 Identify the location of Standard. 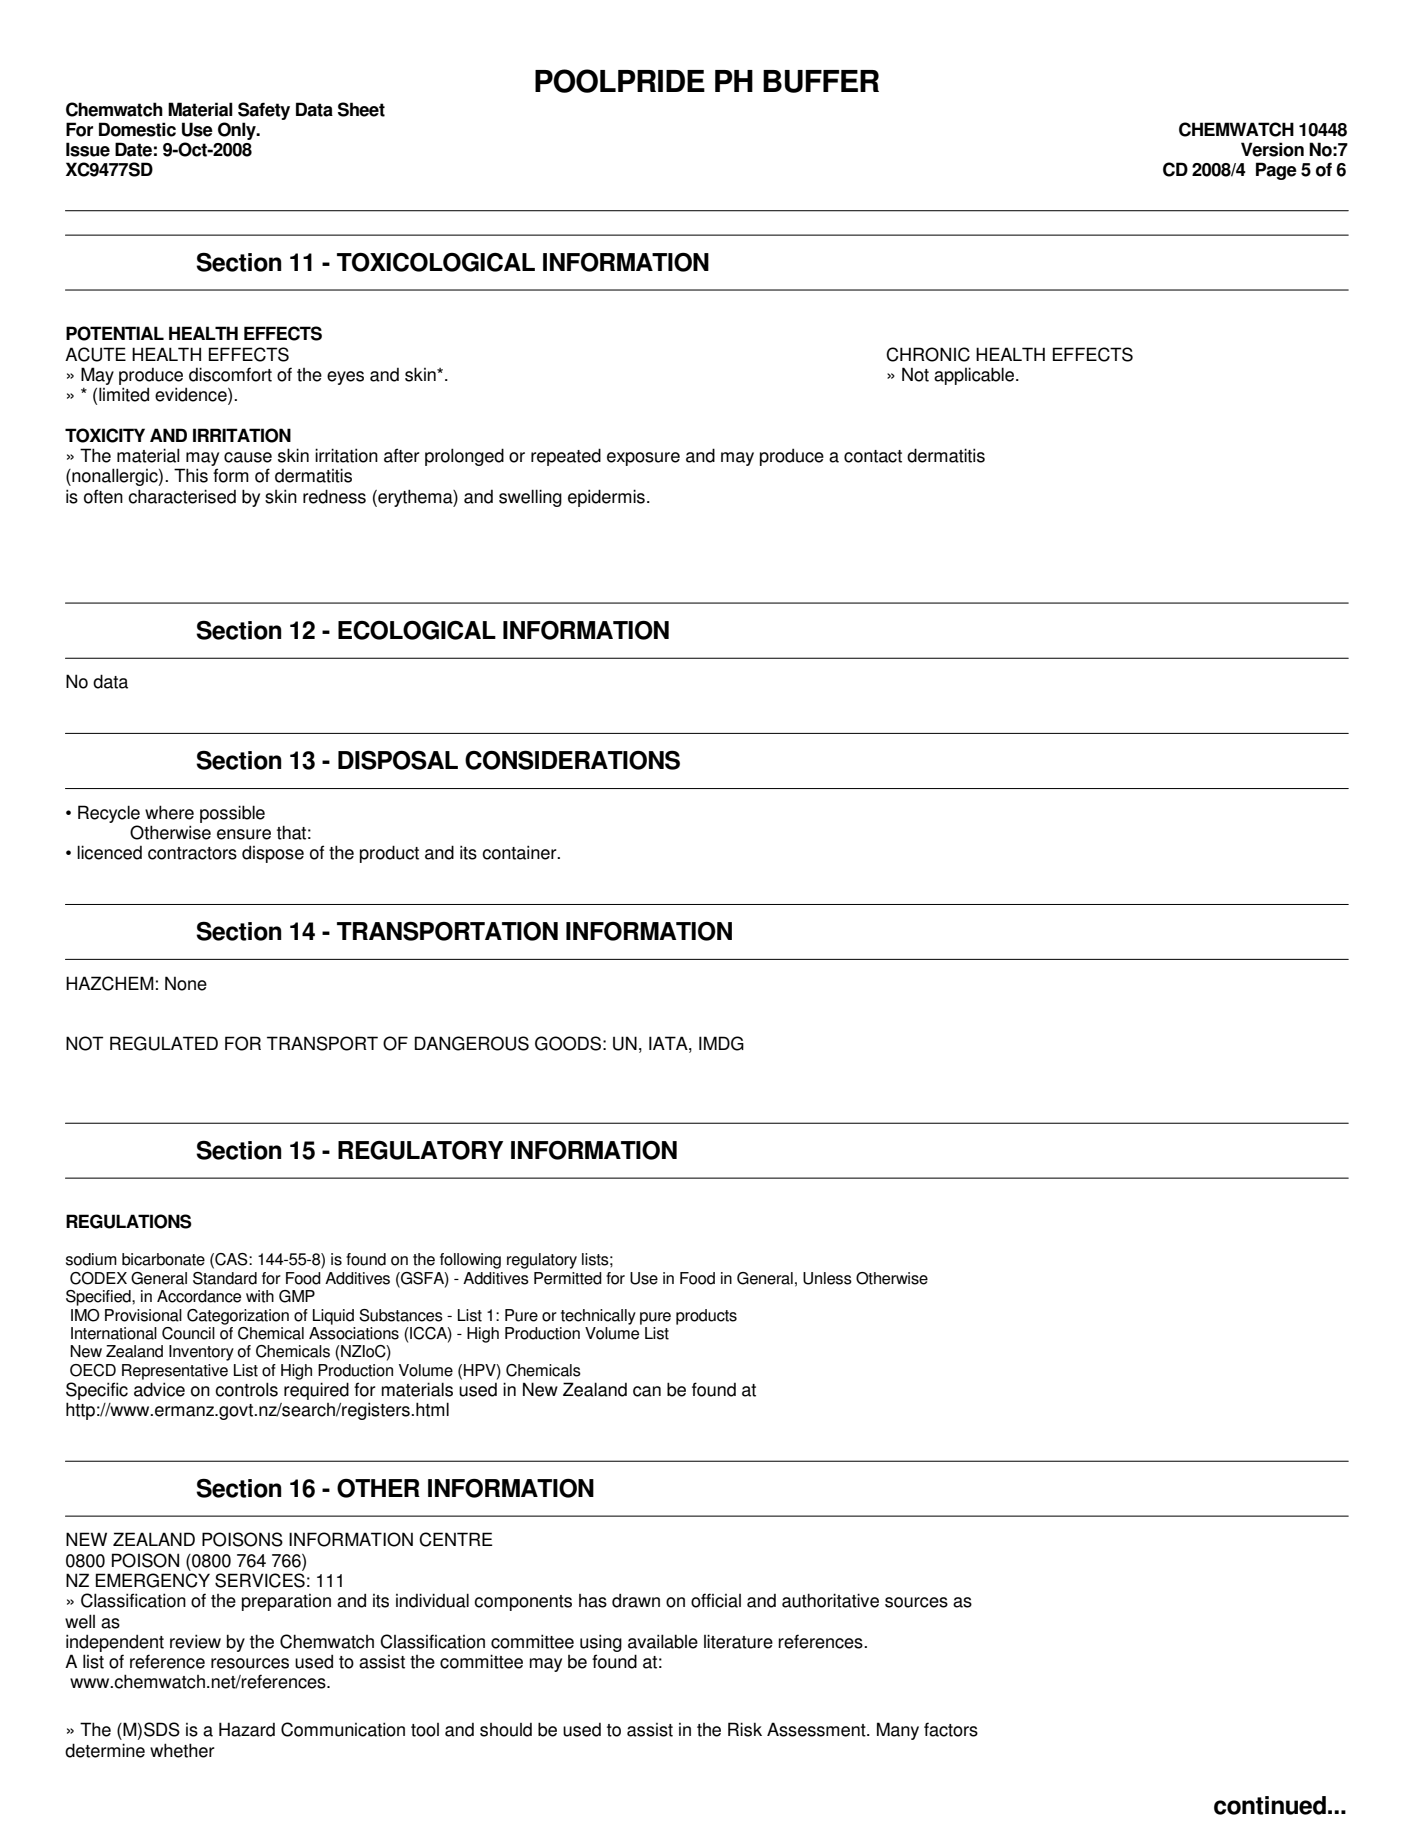
(225, 1278).
